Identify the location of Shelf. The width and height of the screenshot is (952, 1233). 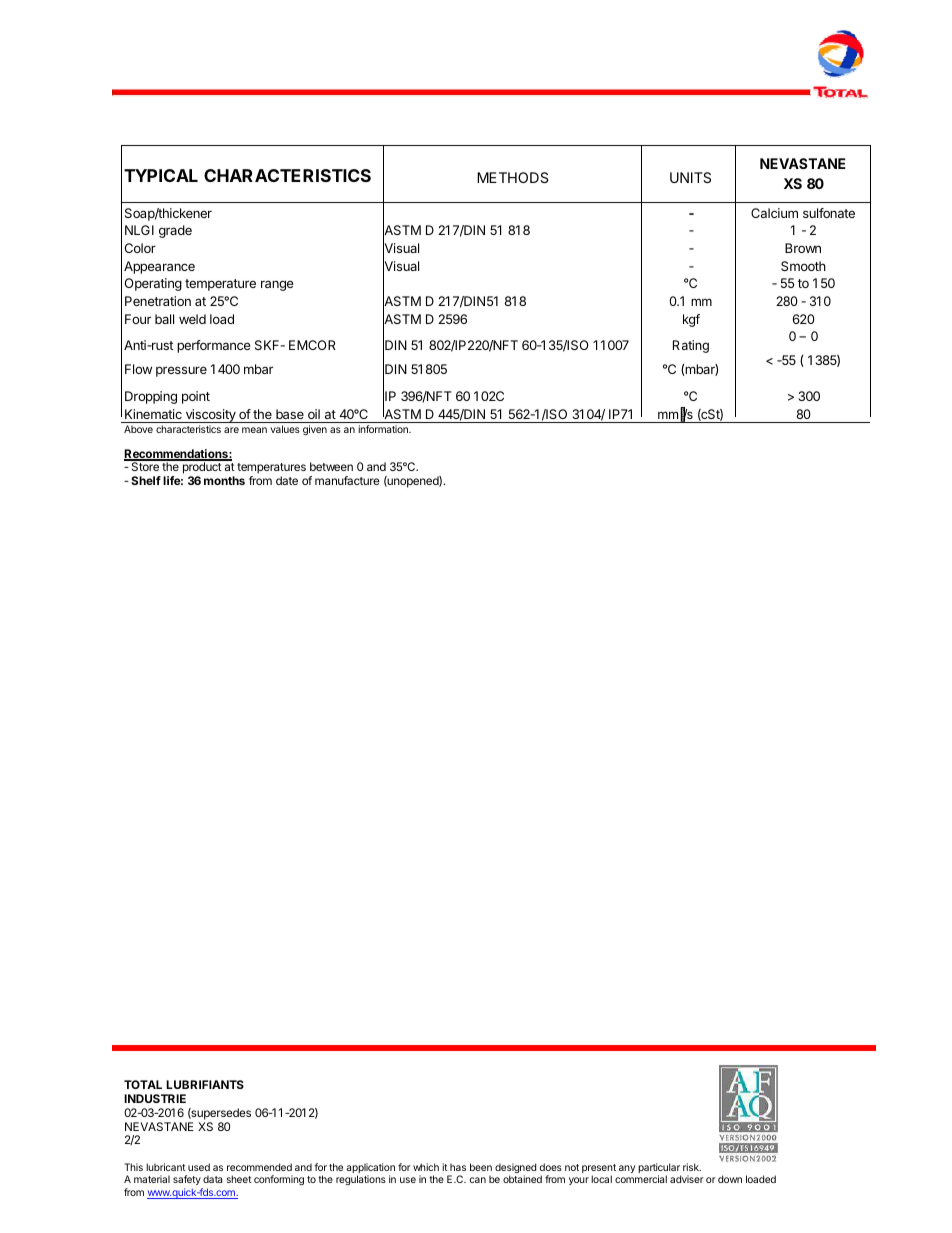
(146, 480).
